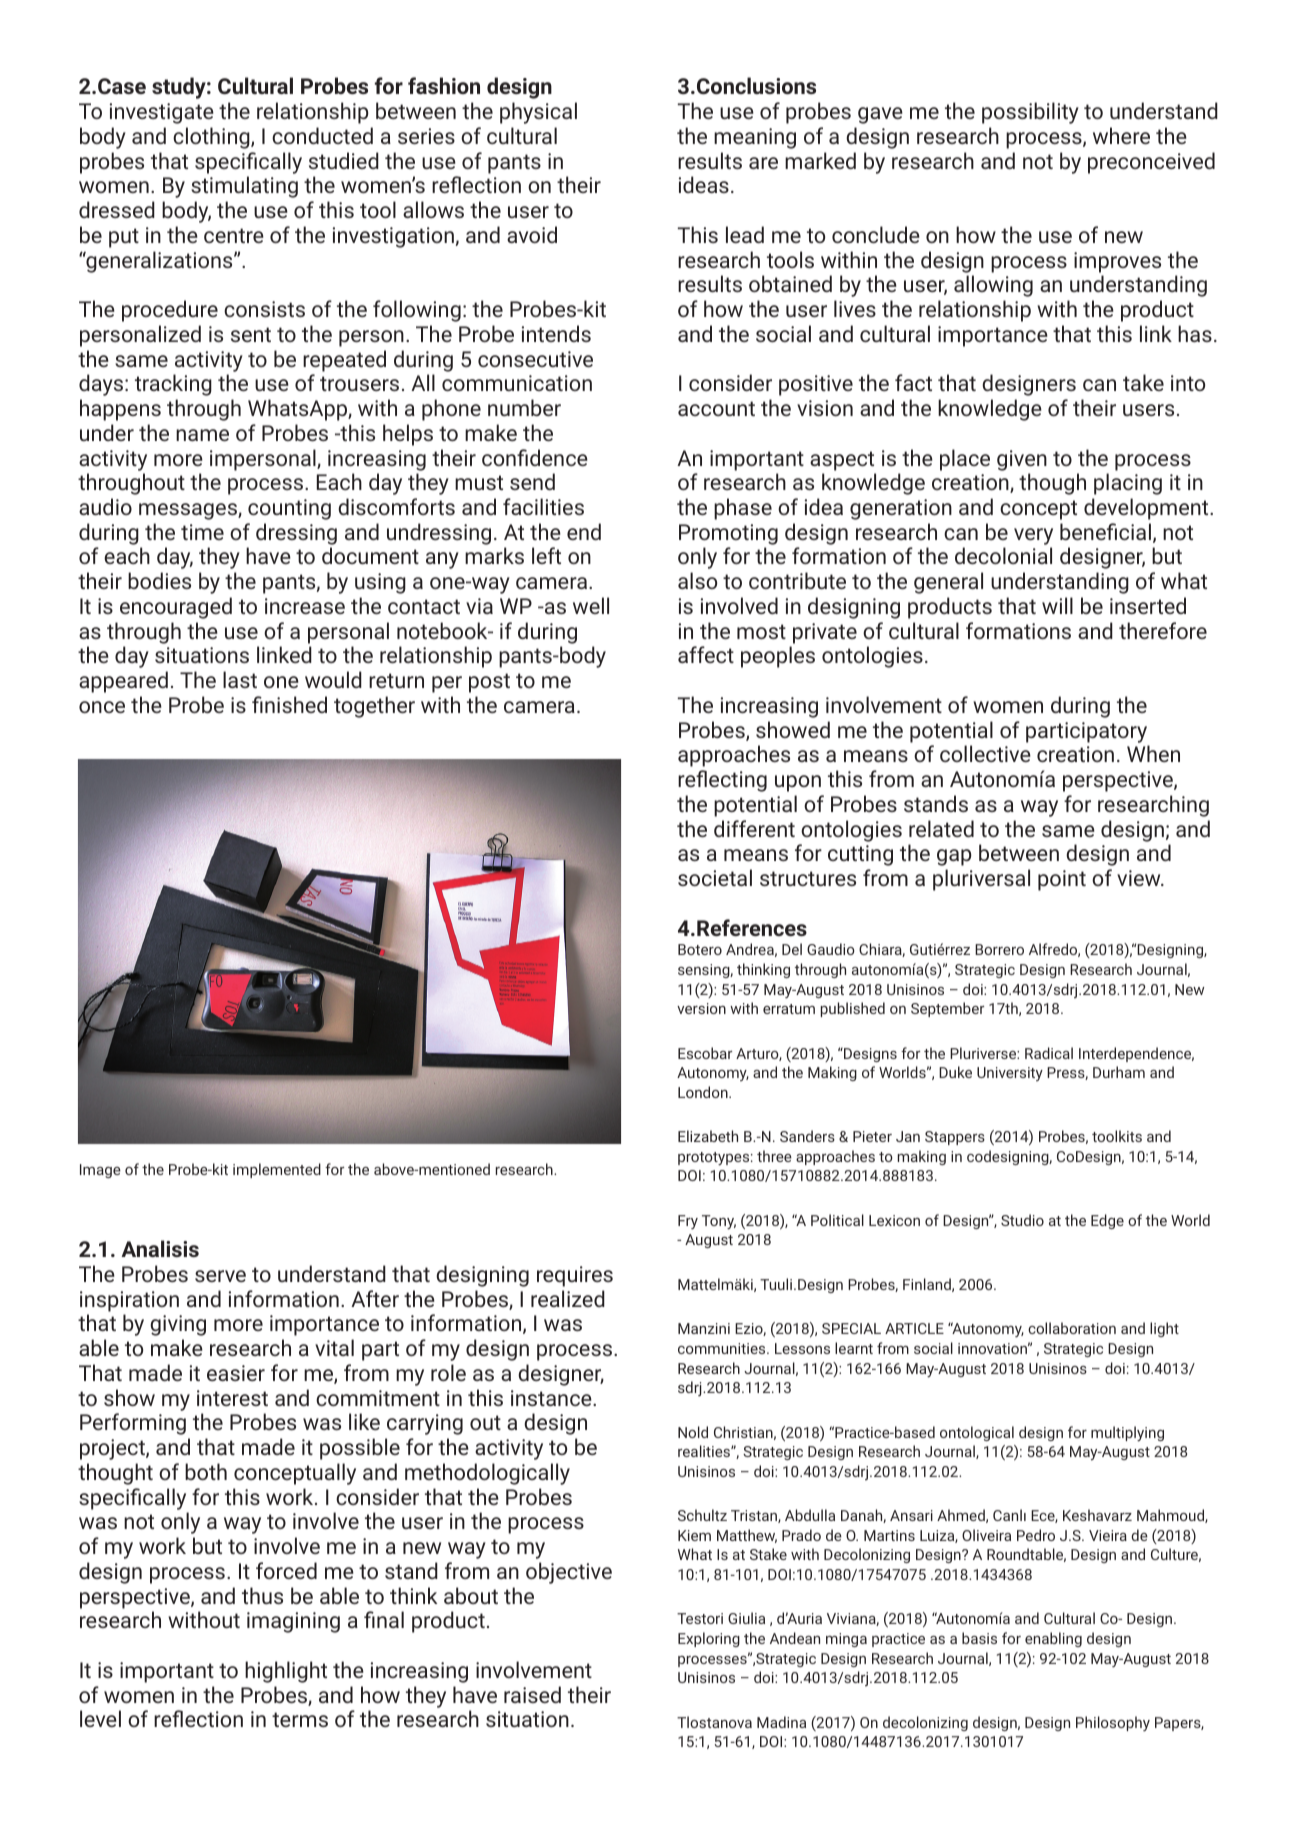 The height and width of the page is (1837, 1299). I want to click on clothing, so click(212, 138).
